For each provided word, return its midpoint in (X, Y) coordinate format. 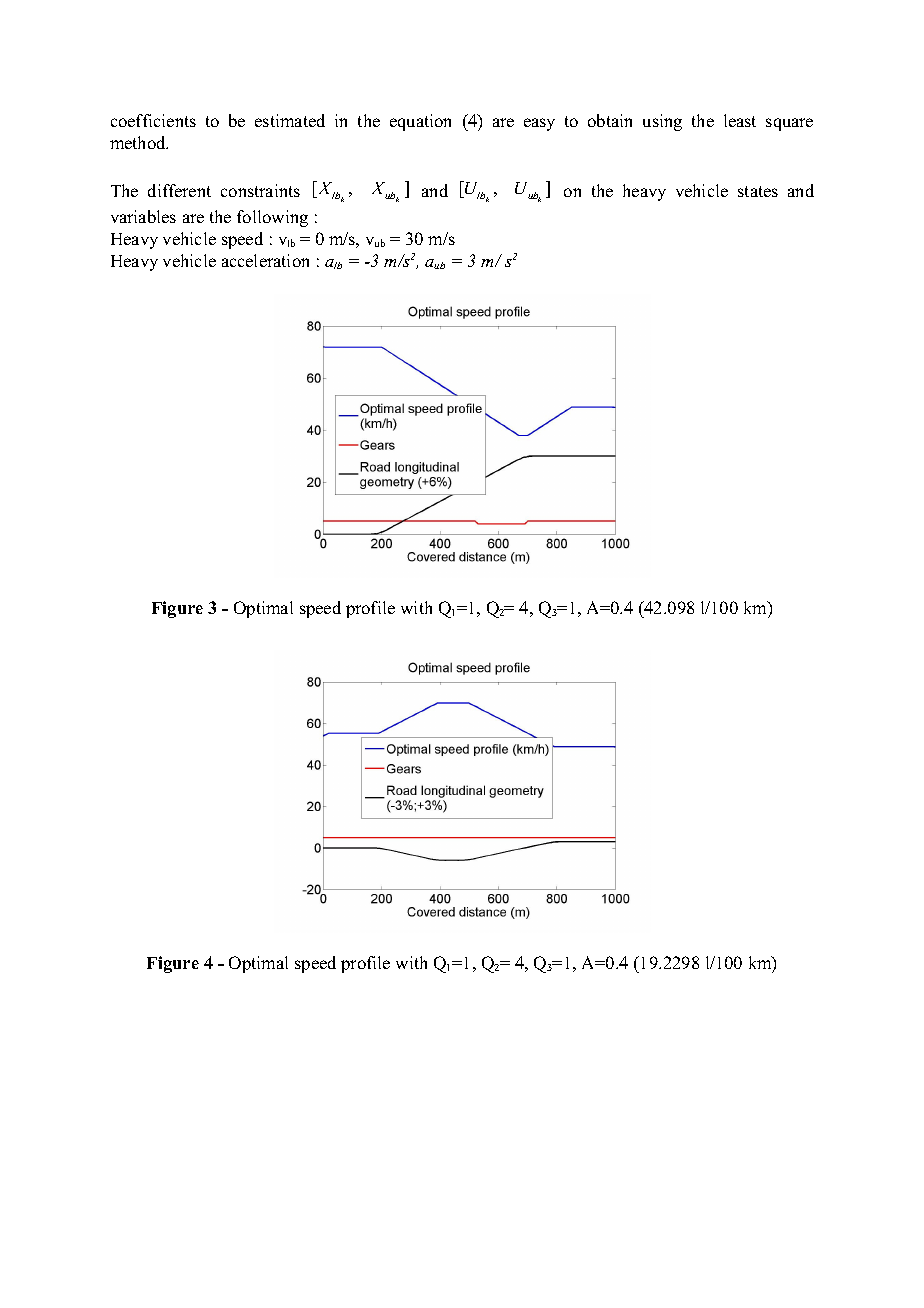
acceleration (265, 260)
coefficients (153, 120)
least (740, 120)
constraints (260, 190)
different (179, 190)
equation (420, 122)
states (758, 191)
